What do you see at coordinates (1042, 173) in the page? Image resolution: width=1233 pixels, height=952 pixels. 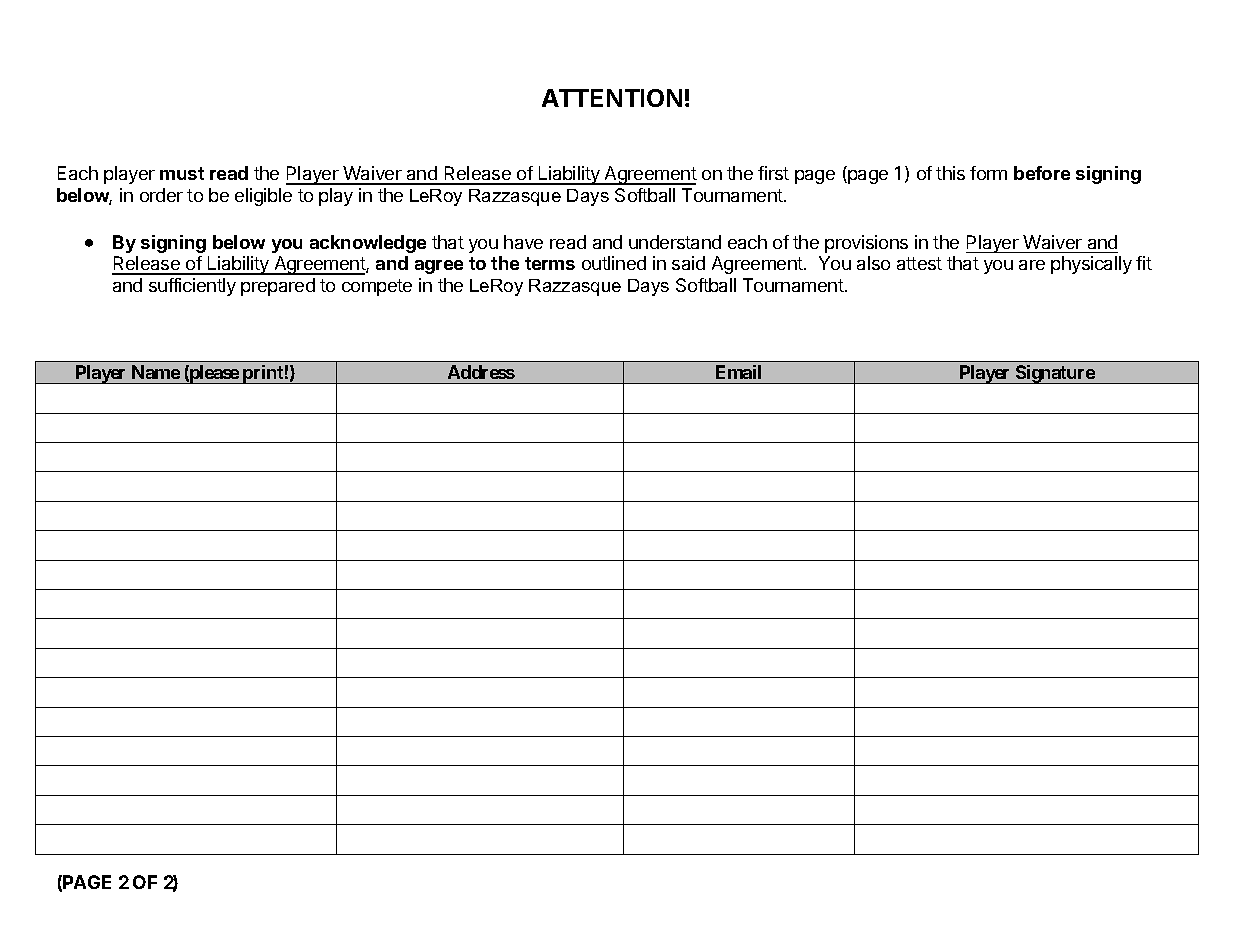 I see `before` at bounding box center [1042, 173].
